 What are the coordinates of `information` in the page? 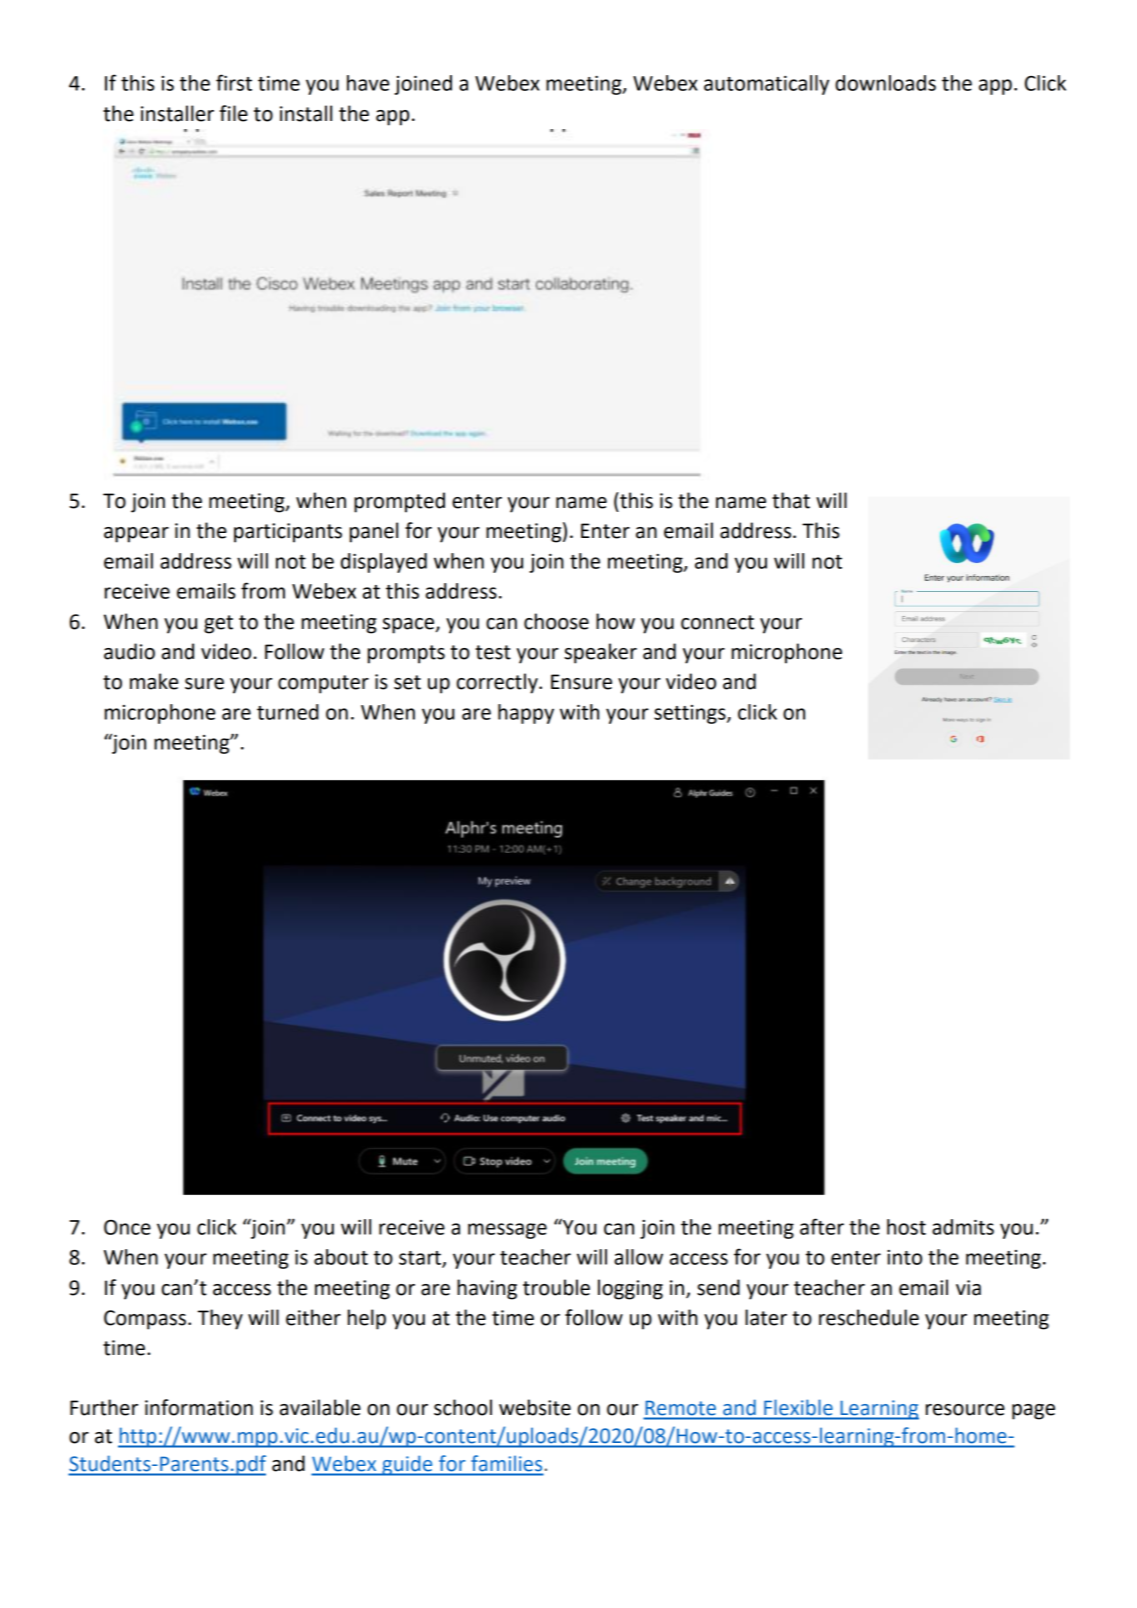 It's located at (199, 1407).
